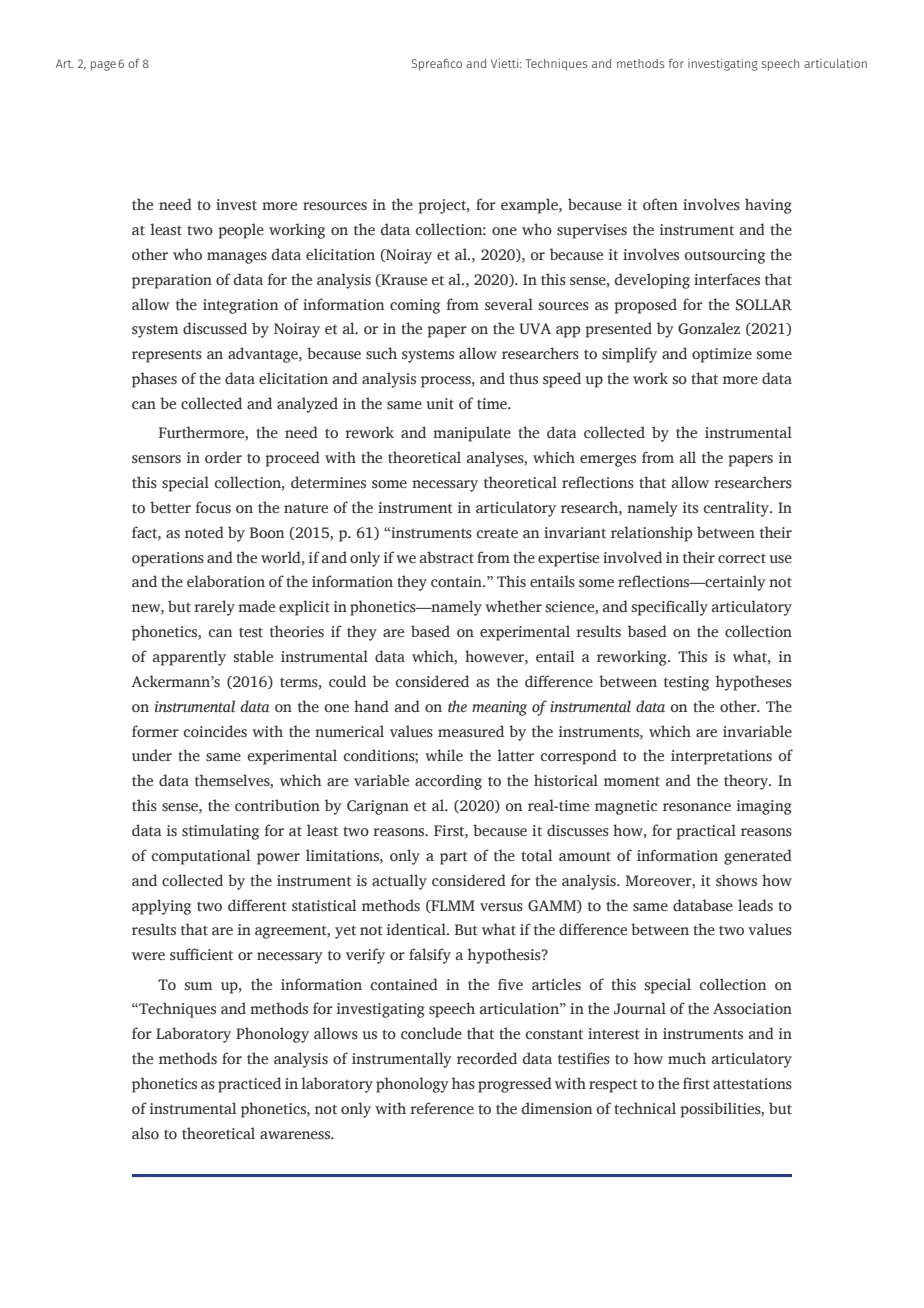 The width and height of the document is (924, 1308). Describe the element at coordinates (442, 1108) in the document. I see `reference` at that location.
